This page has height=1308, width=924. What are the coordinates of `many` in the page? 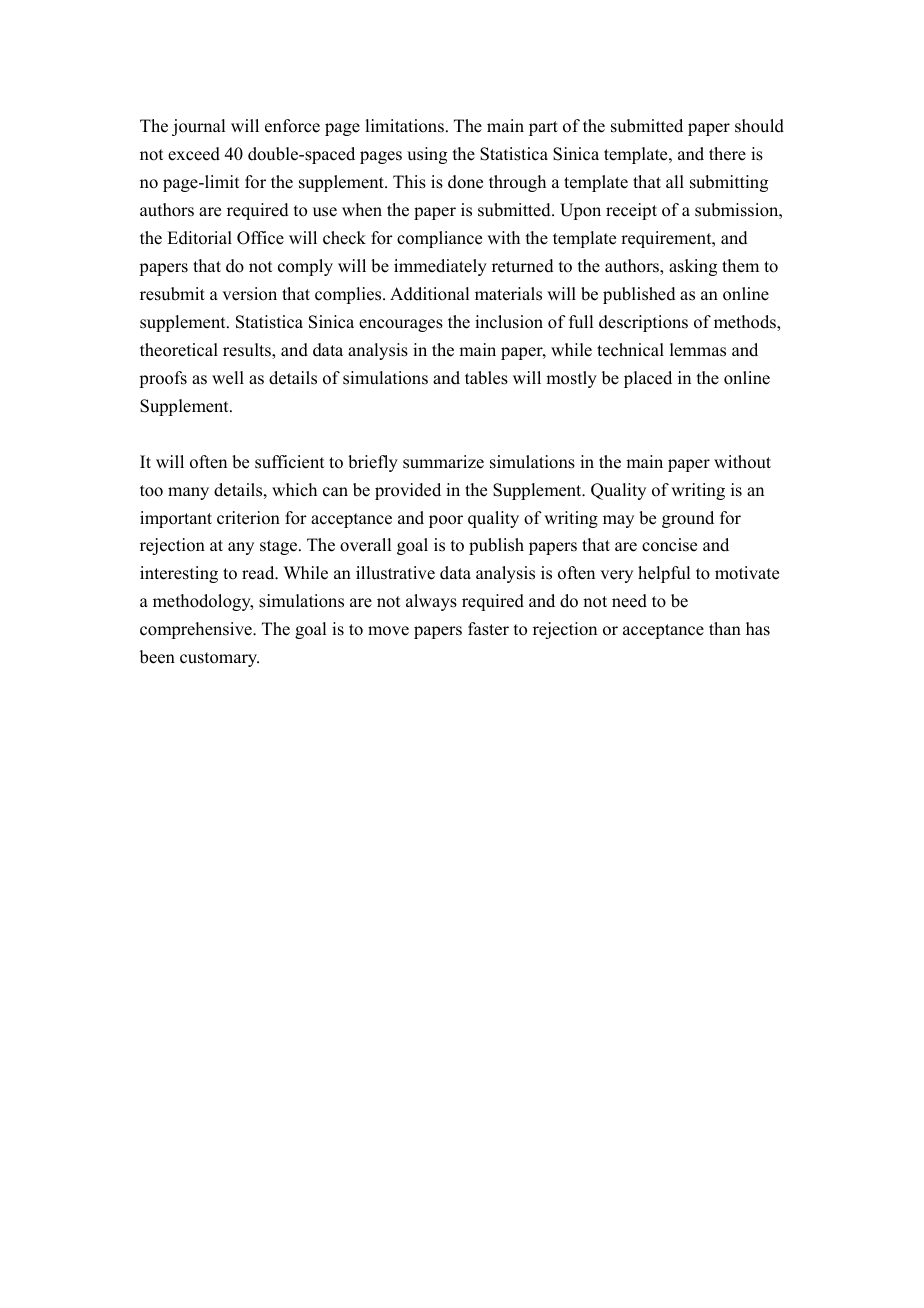 It's located at (188, 493).
